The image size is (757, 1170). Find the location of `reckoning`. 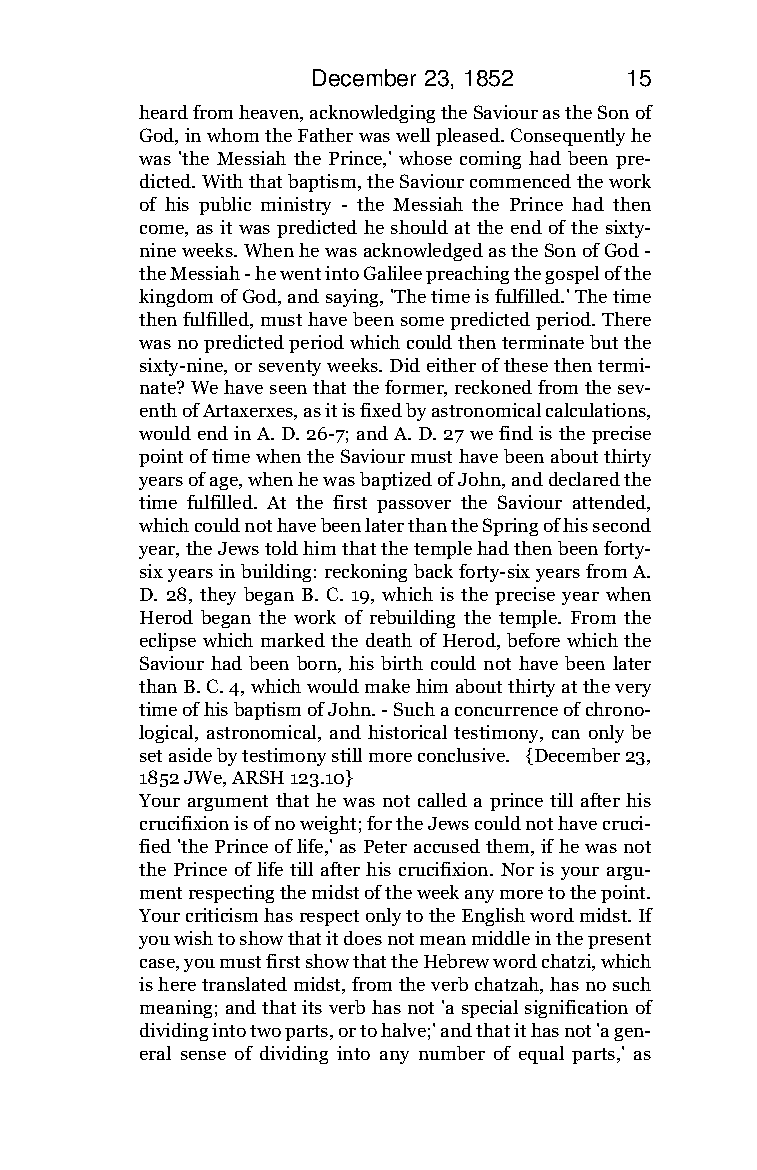

reckoning is located at coordinates (366, 573).
